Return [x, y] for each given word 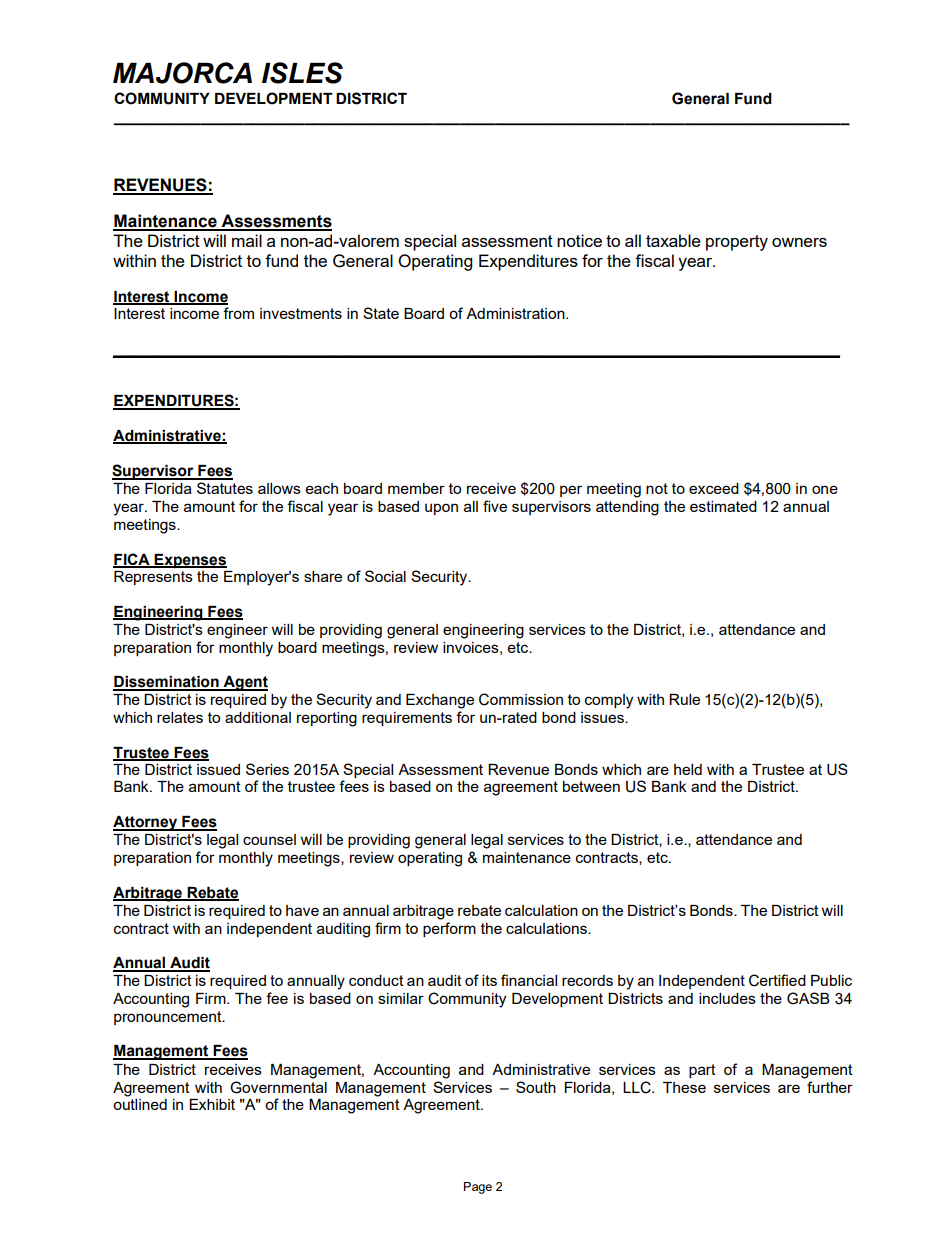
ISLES [302, 73]
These [684, 1087]
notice [579, 240]
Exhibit [212, 1104]
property [737, 243]
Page [478, 1188]
